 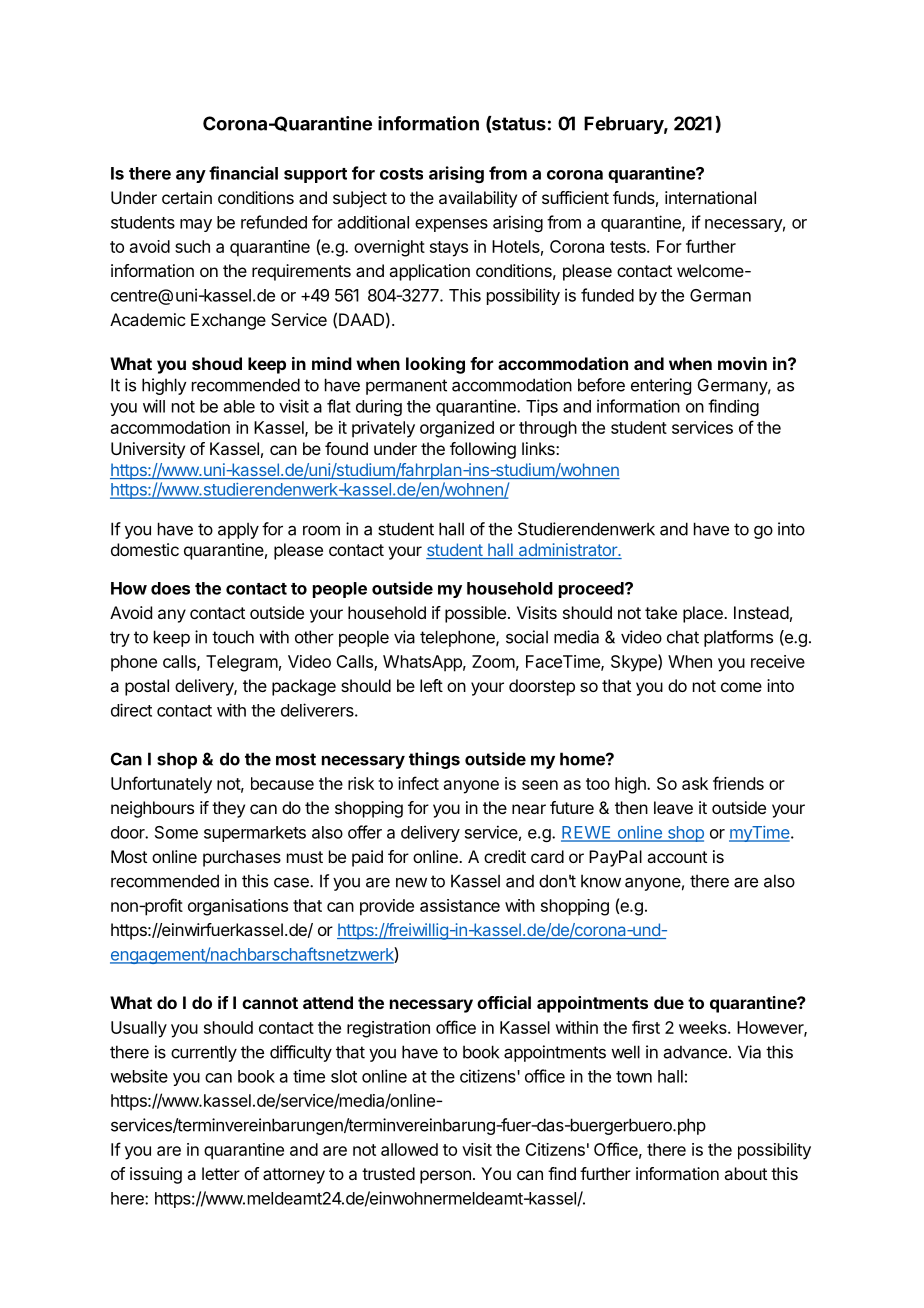 I want to click on person, so click(x=445, y=1177).
